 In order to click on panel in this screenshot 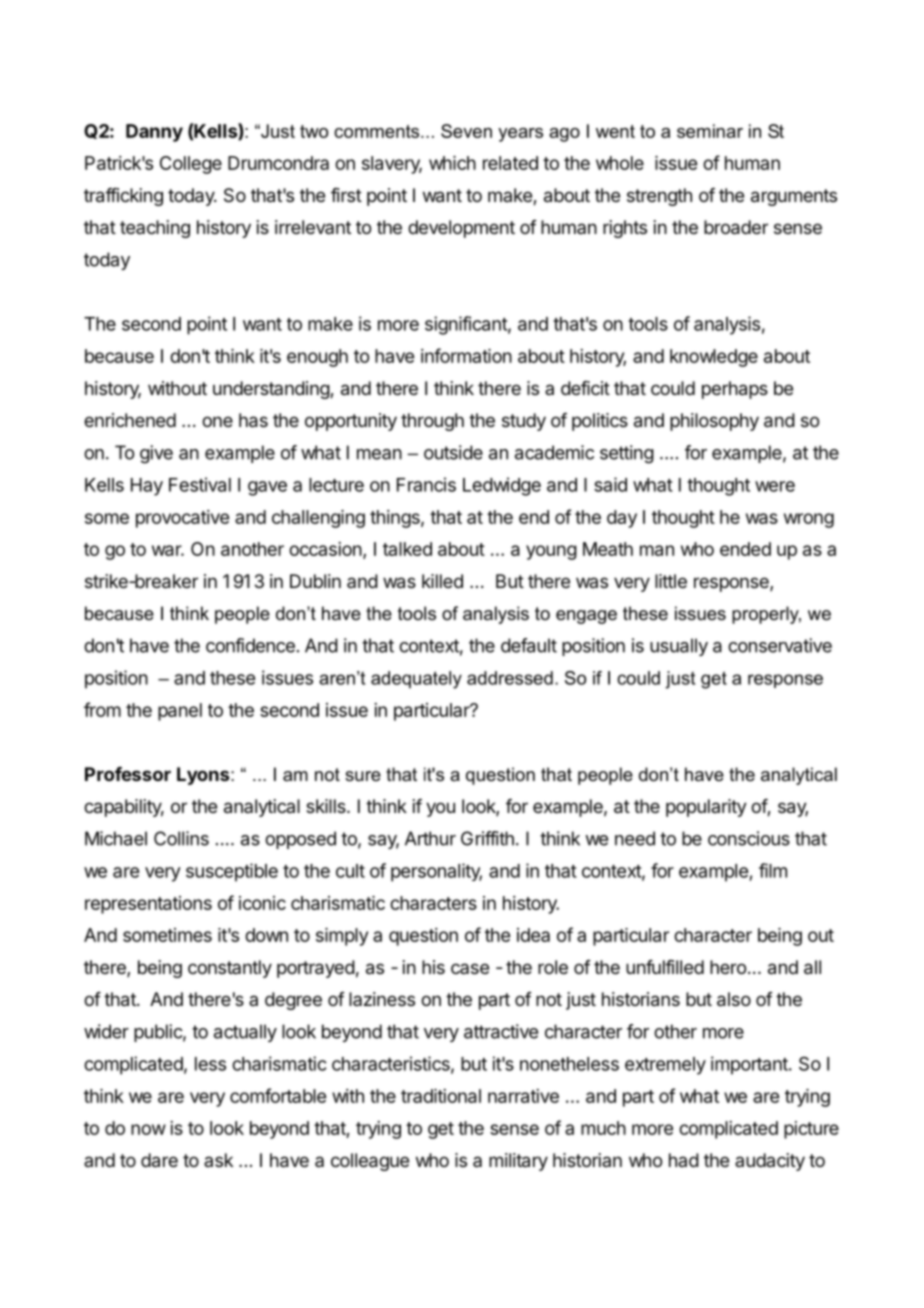, I will do `click(180, 712)`.
